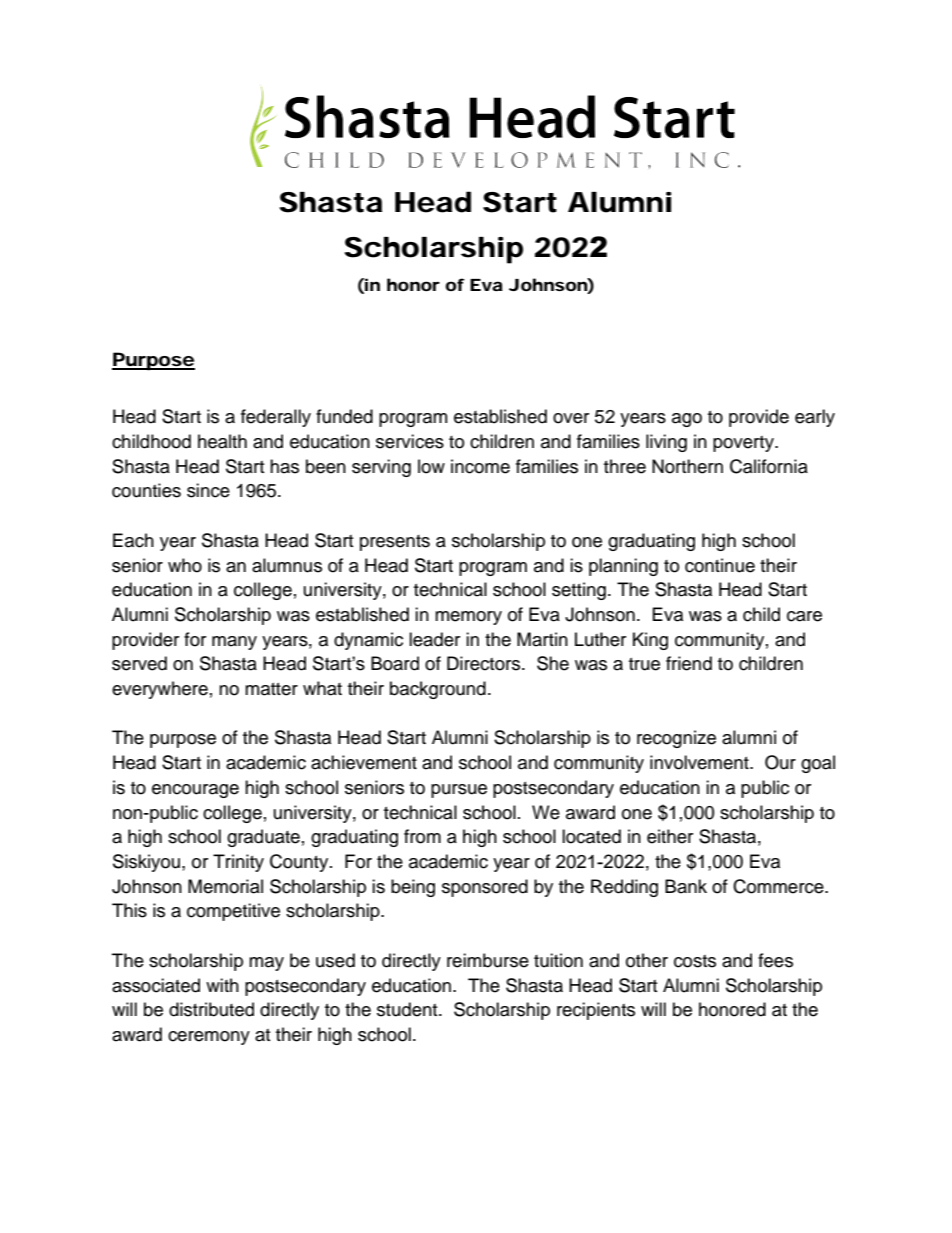  Describe the element at coordinates (720, 565) in the screenshot. I see `continue` at that location.
